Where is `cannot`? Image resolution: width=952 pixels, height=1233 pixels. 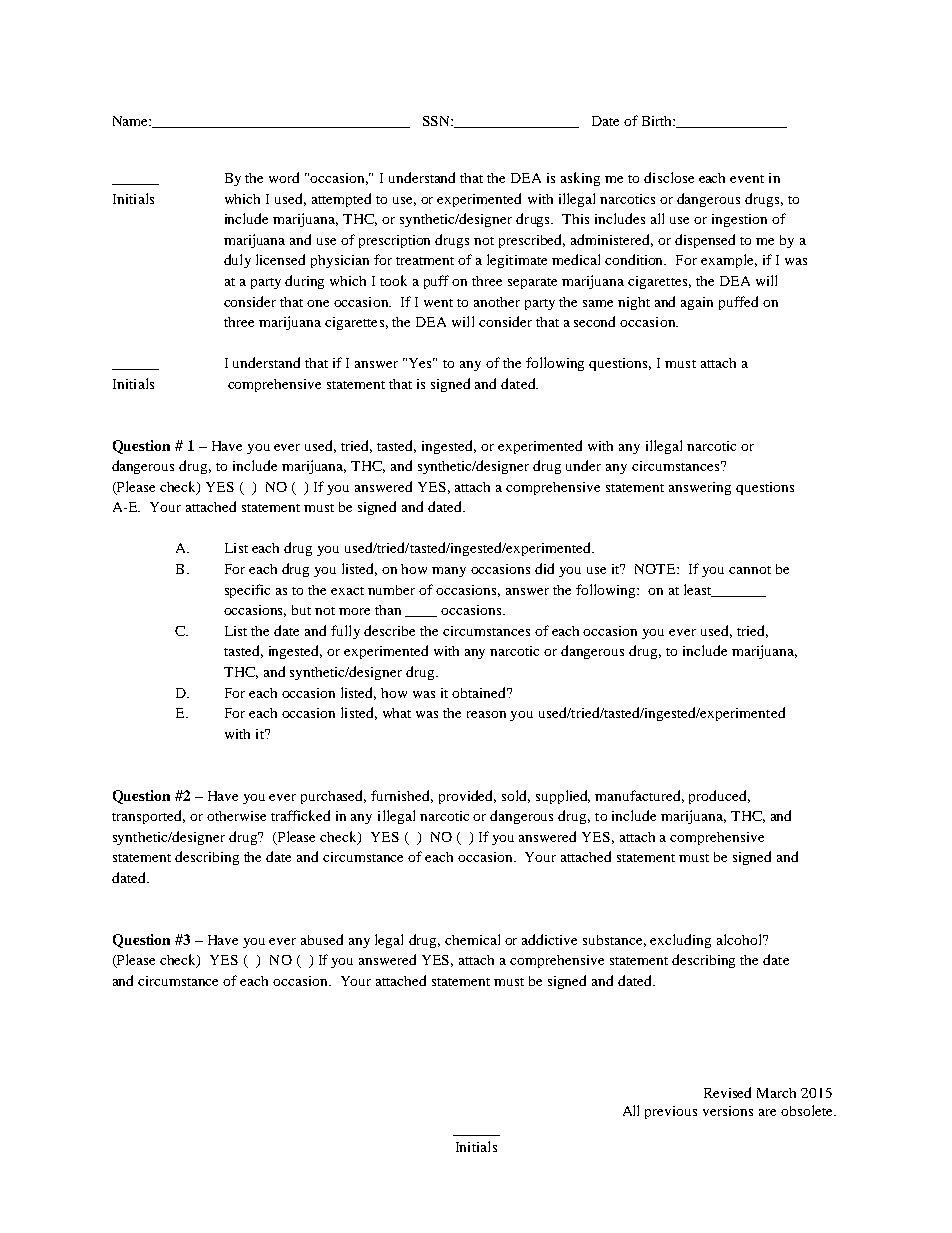
cannot is located at coordinates (750, 570).
